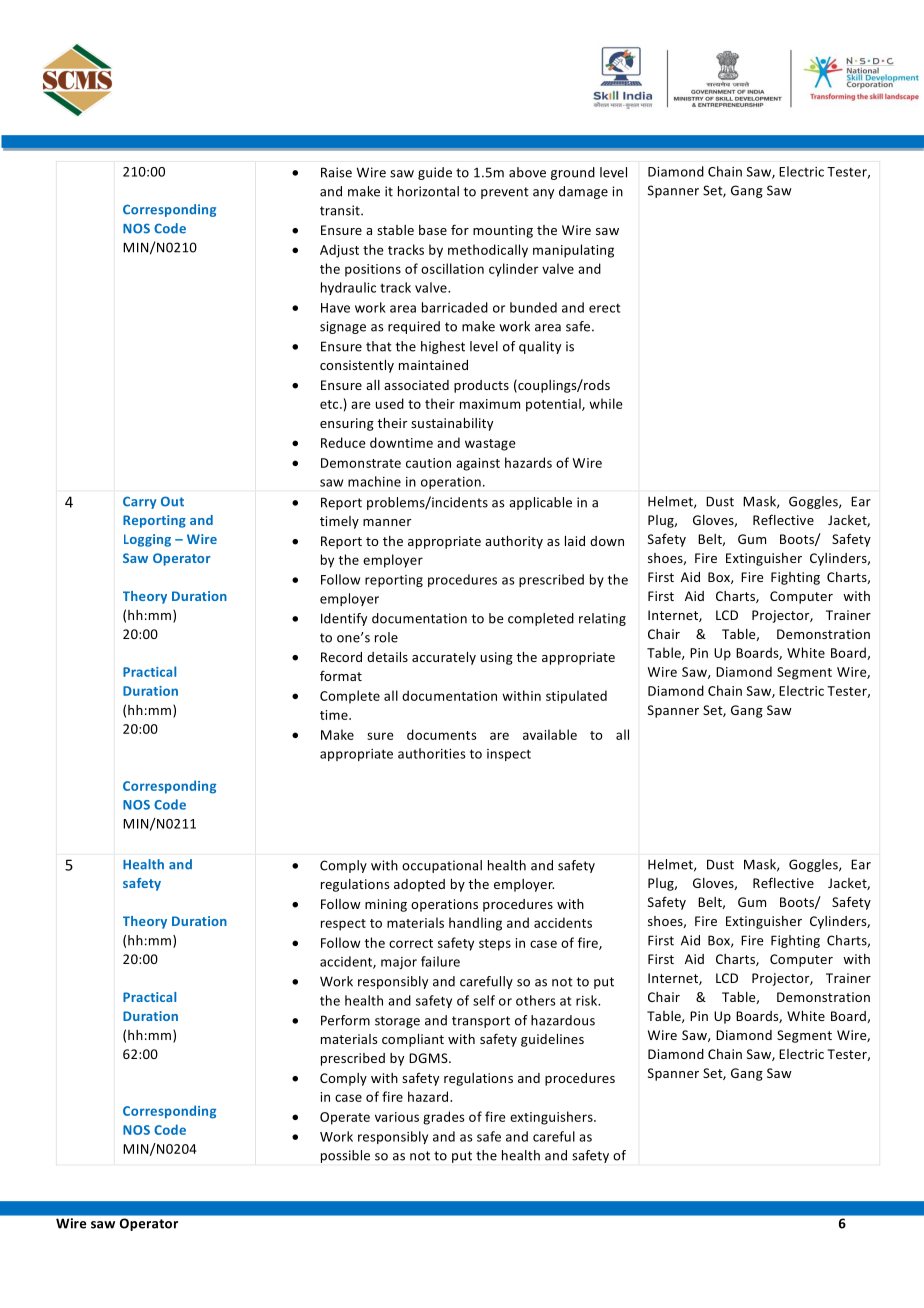  I want to click on various, so click(397, 1117).
